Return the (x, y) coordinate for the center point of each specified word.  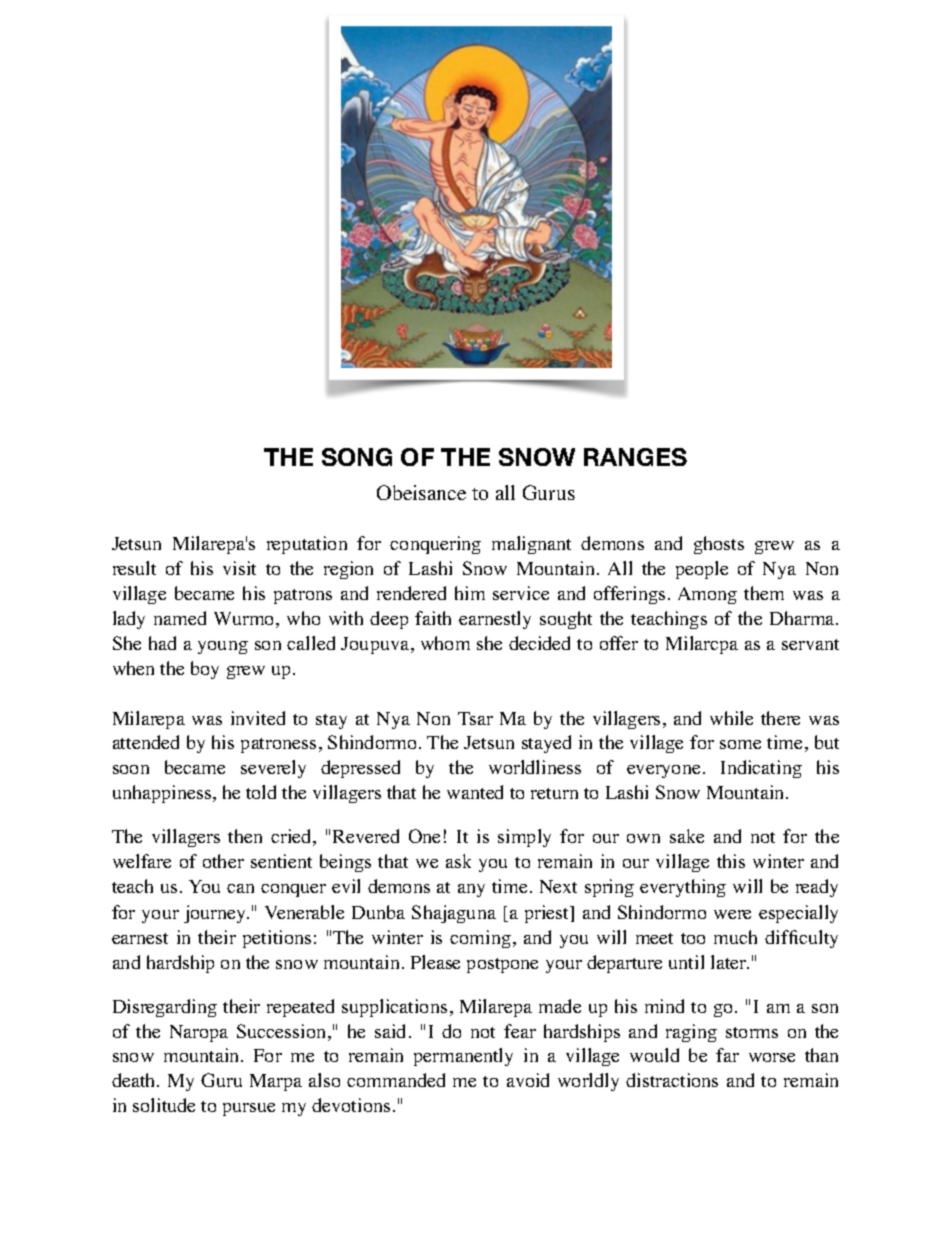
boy (205, 670)
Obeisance (421, 492)
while (731, 718)
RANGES (635, 457)
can (240, 888)
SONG (357, 457)
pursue (249, 1109)
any (471, 890)
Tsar (475, 718)
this (731, 861)
